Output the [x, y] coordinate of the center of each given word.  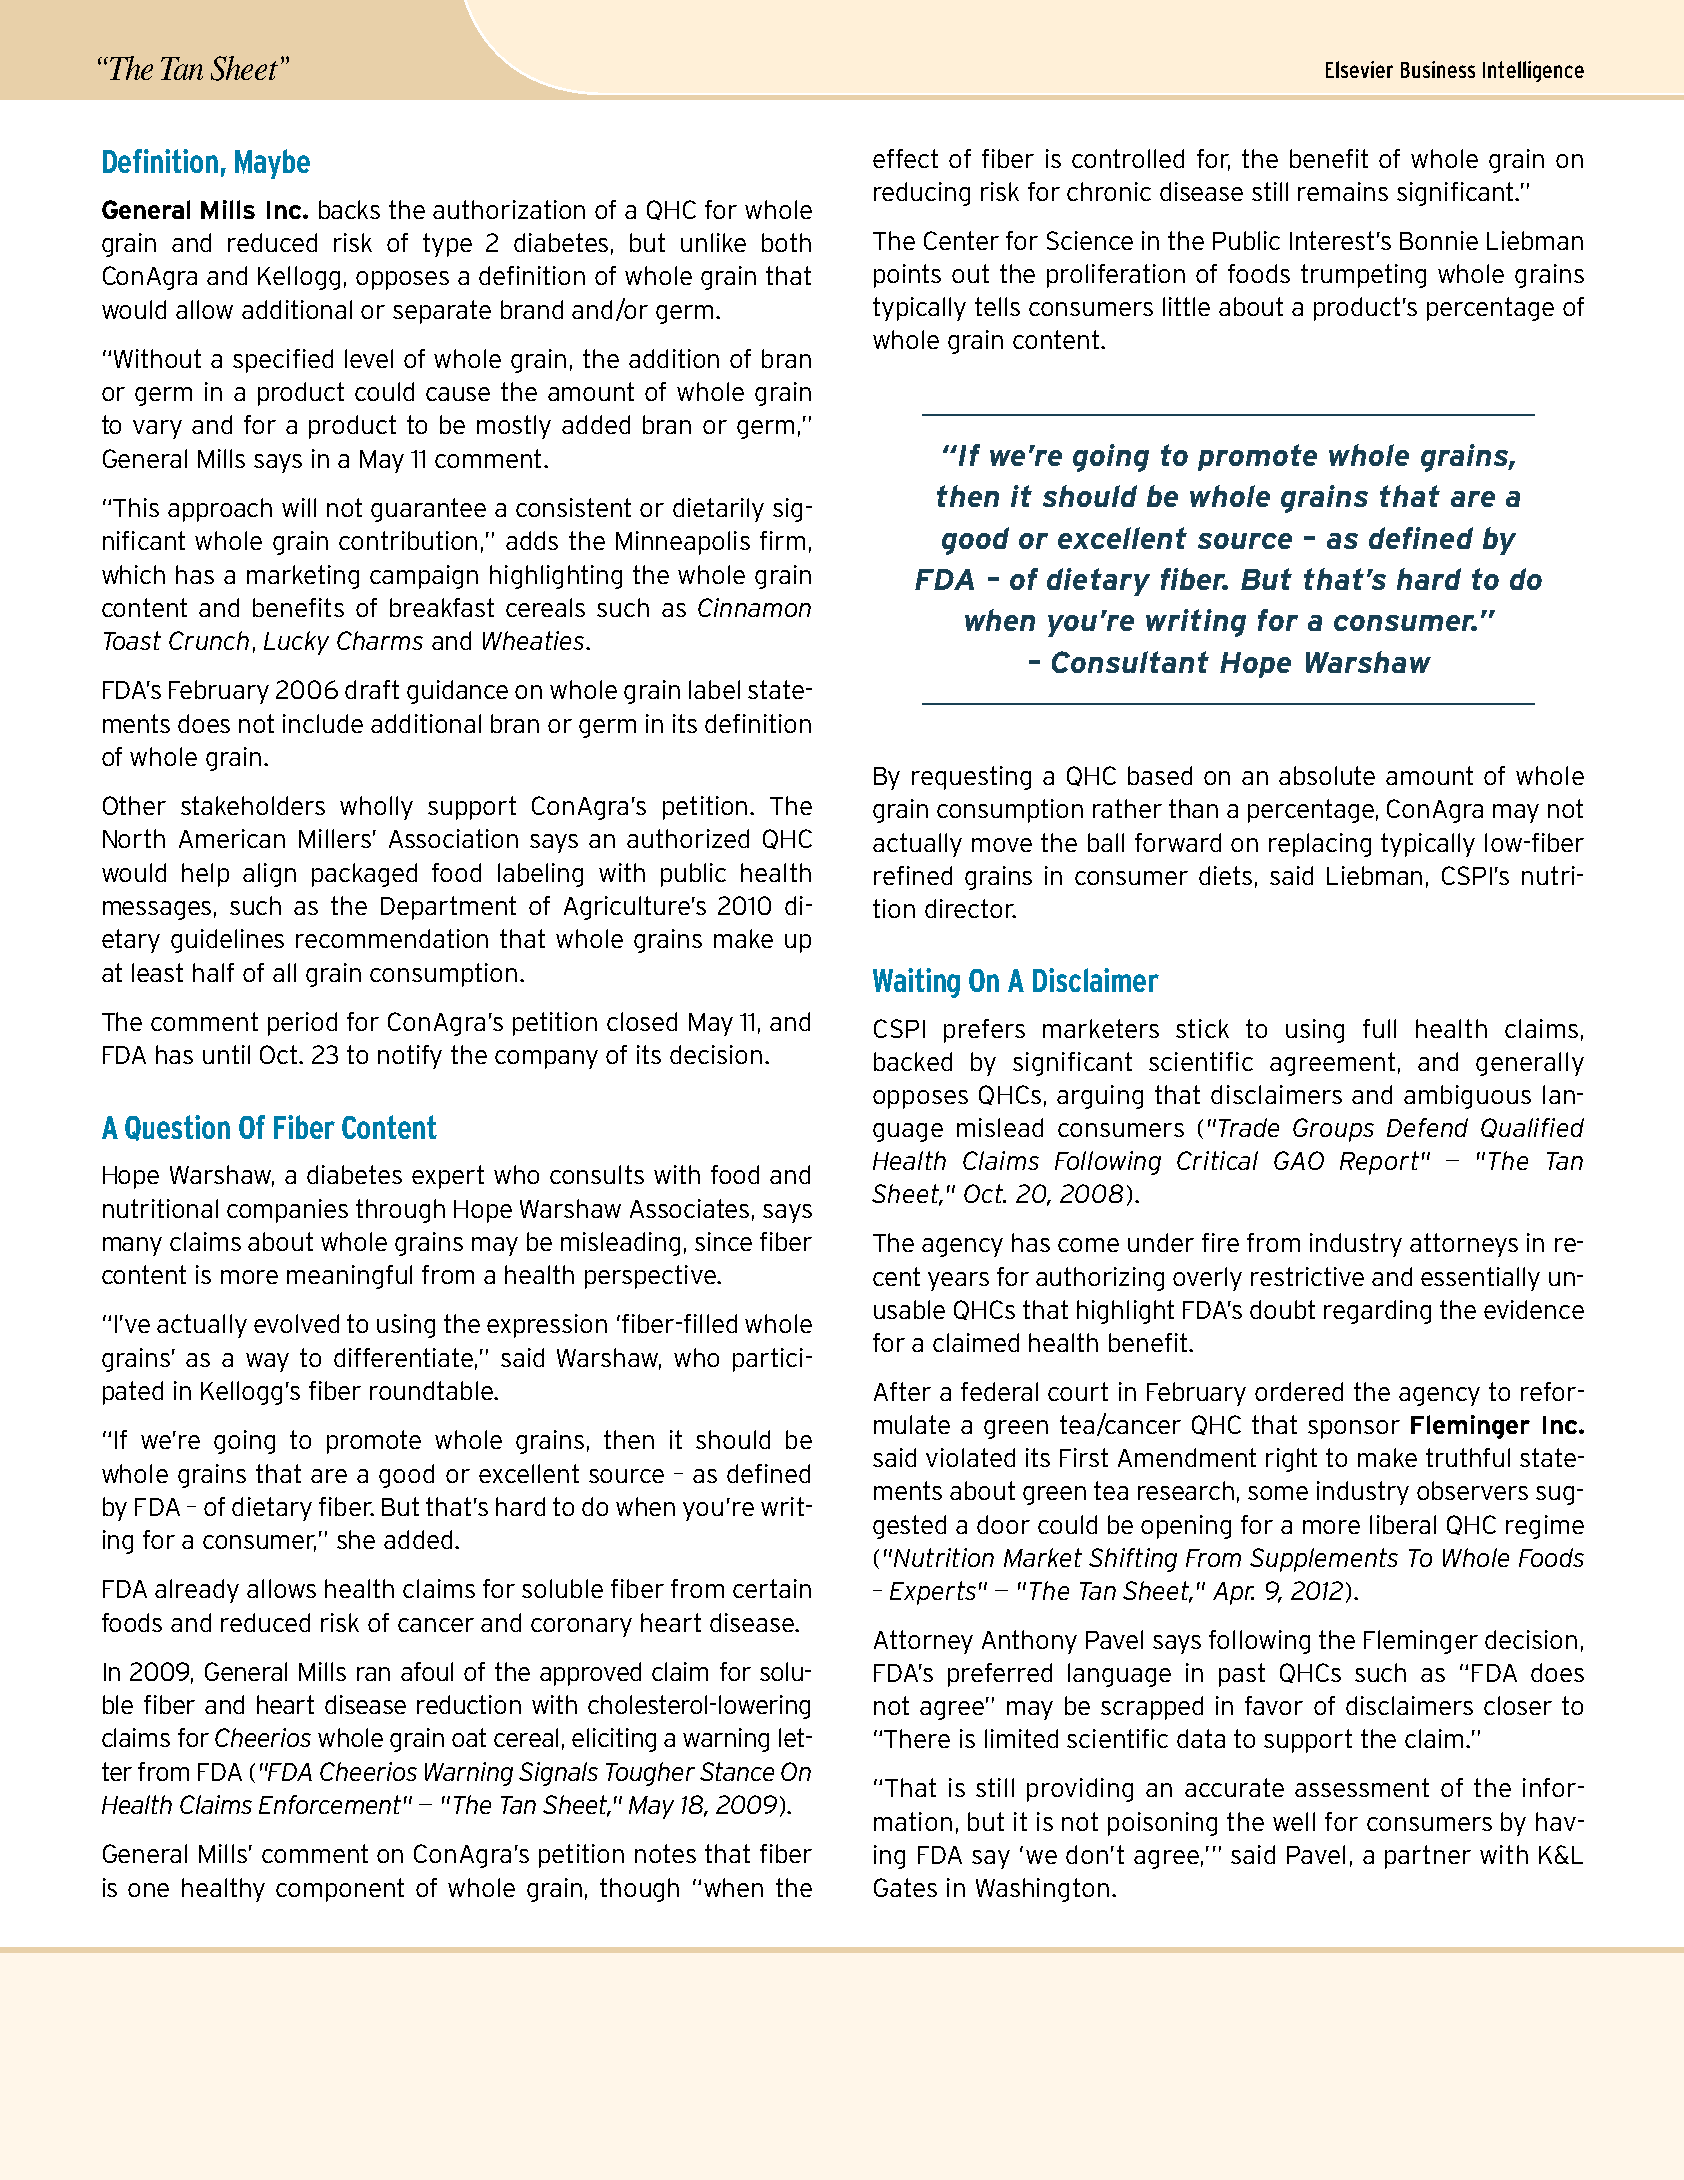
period [302, 1024]
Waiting [916, 983]
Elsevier [1359, 69]
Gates [905, 1887]
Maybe [272, 164]
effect [905, 158]
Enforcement [330, 1804]
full [1379, 1028]
